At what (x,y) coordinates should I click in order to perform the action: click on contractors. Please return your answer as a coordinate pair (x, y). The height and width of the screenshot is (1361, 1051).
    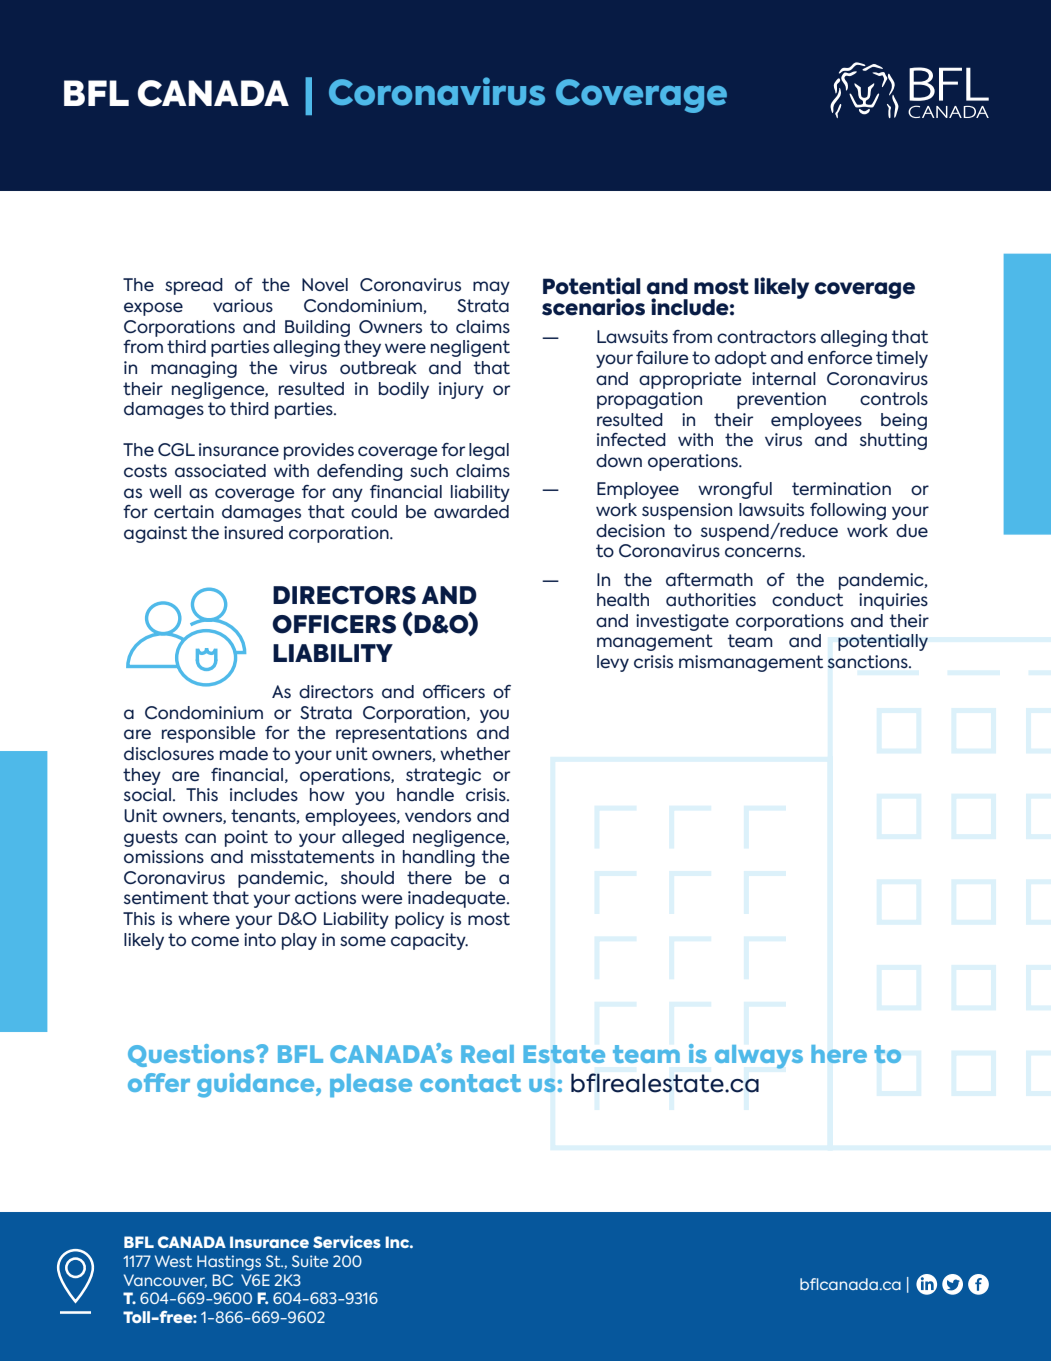
    Looking at the image, I should click on (766, 337).
